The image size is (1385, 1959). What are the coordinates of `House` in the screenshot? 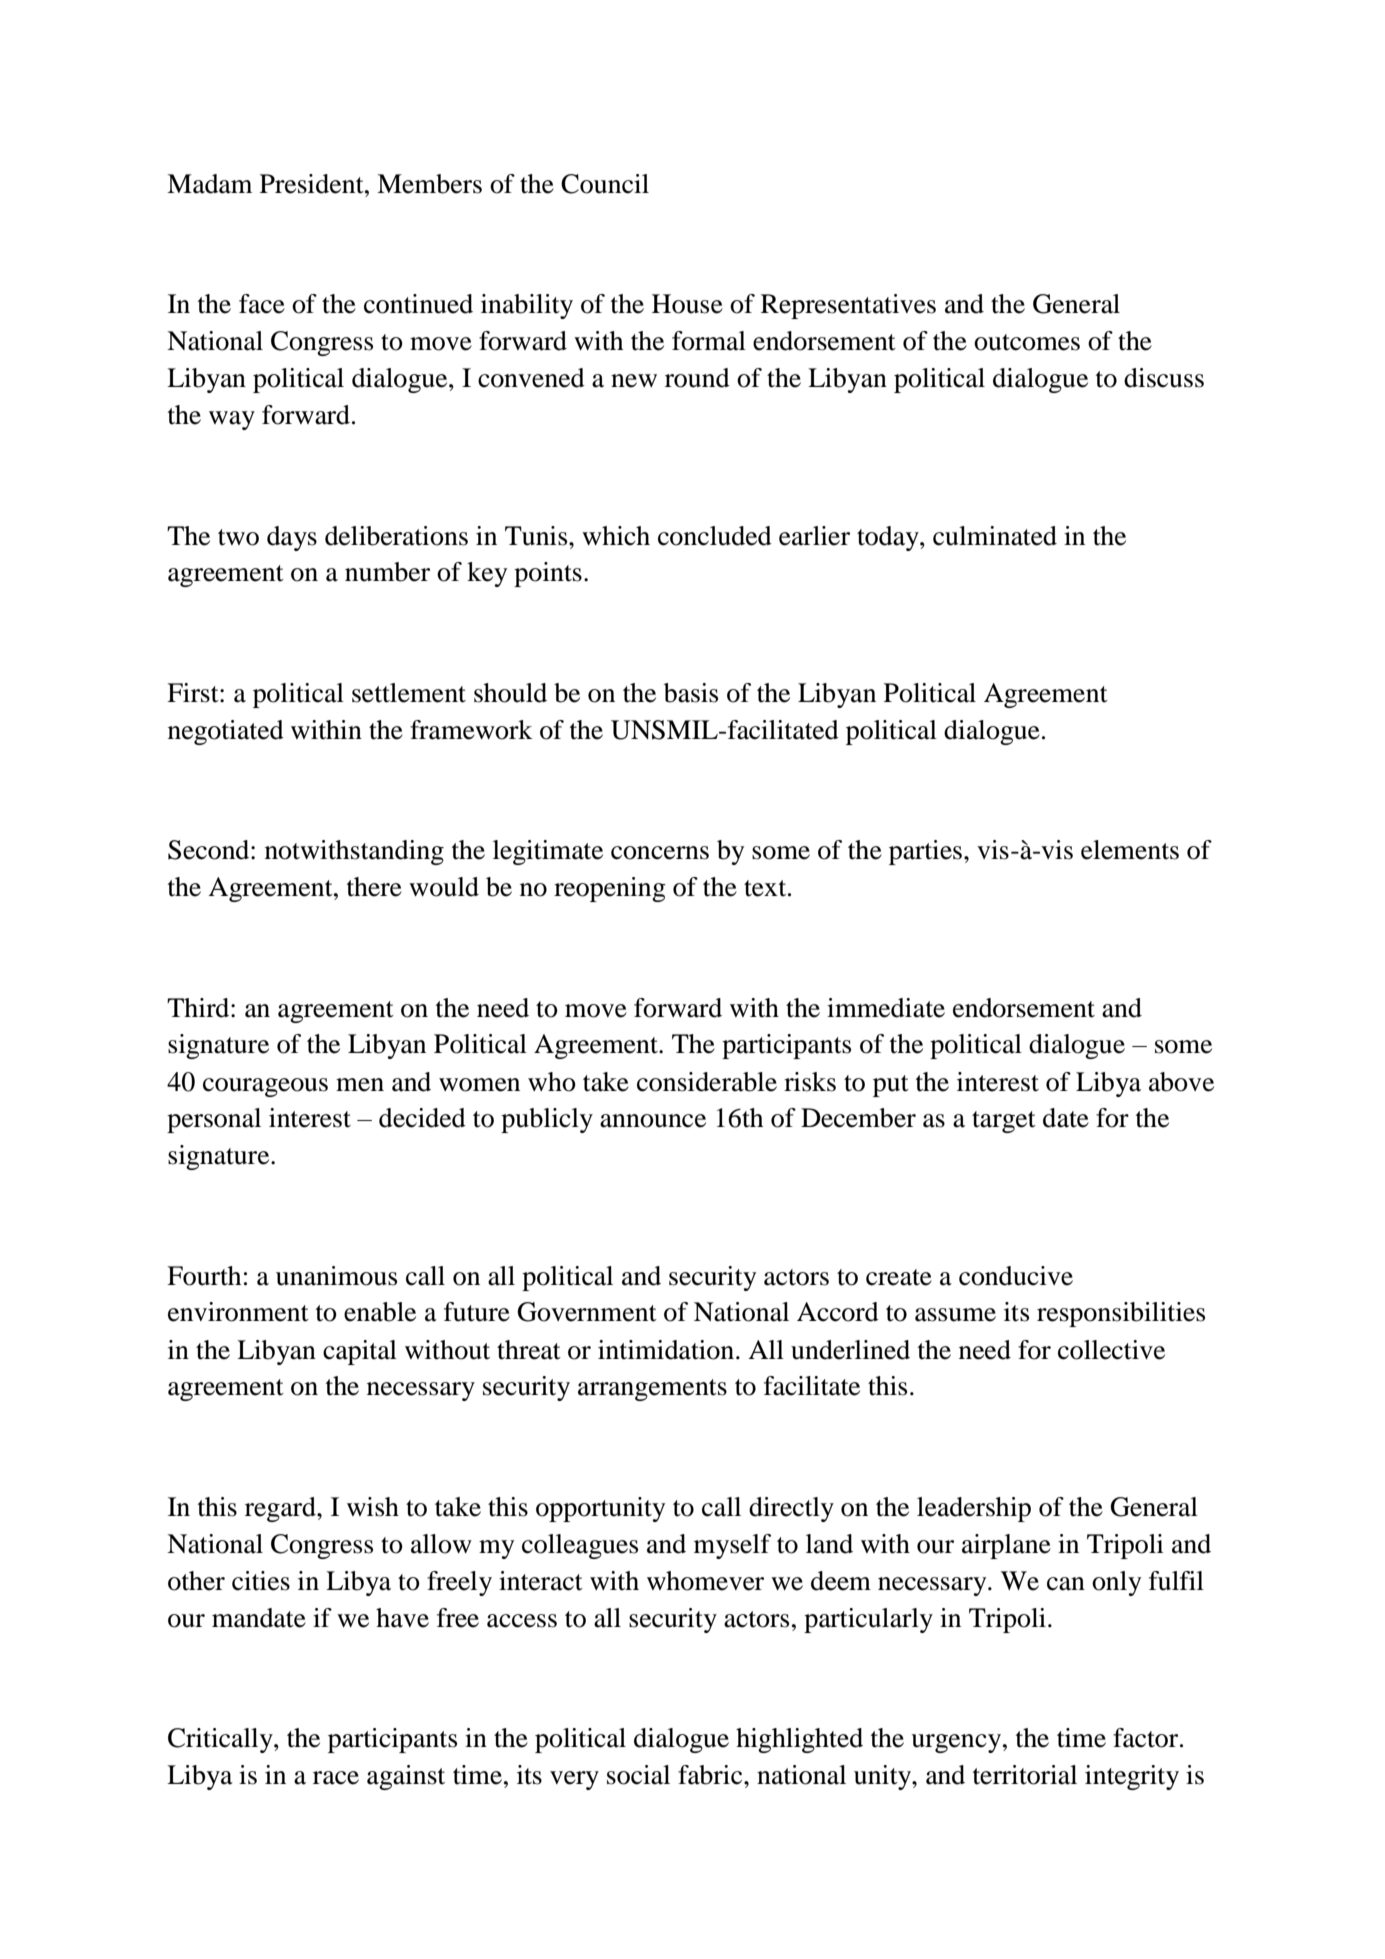 It's located at (687, 304).
